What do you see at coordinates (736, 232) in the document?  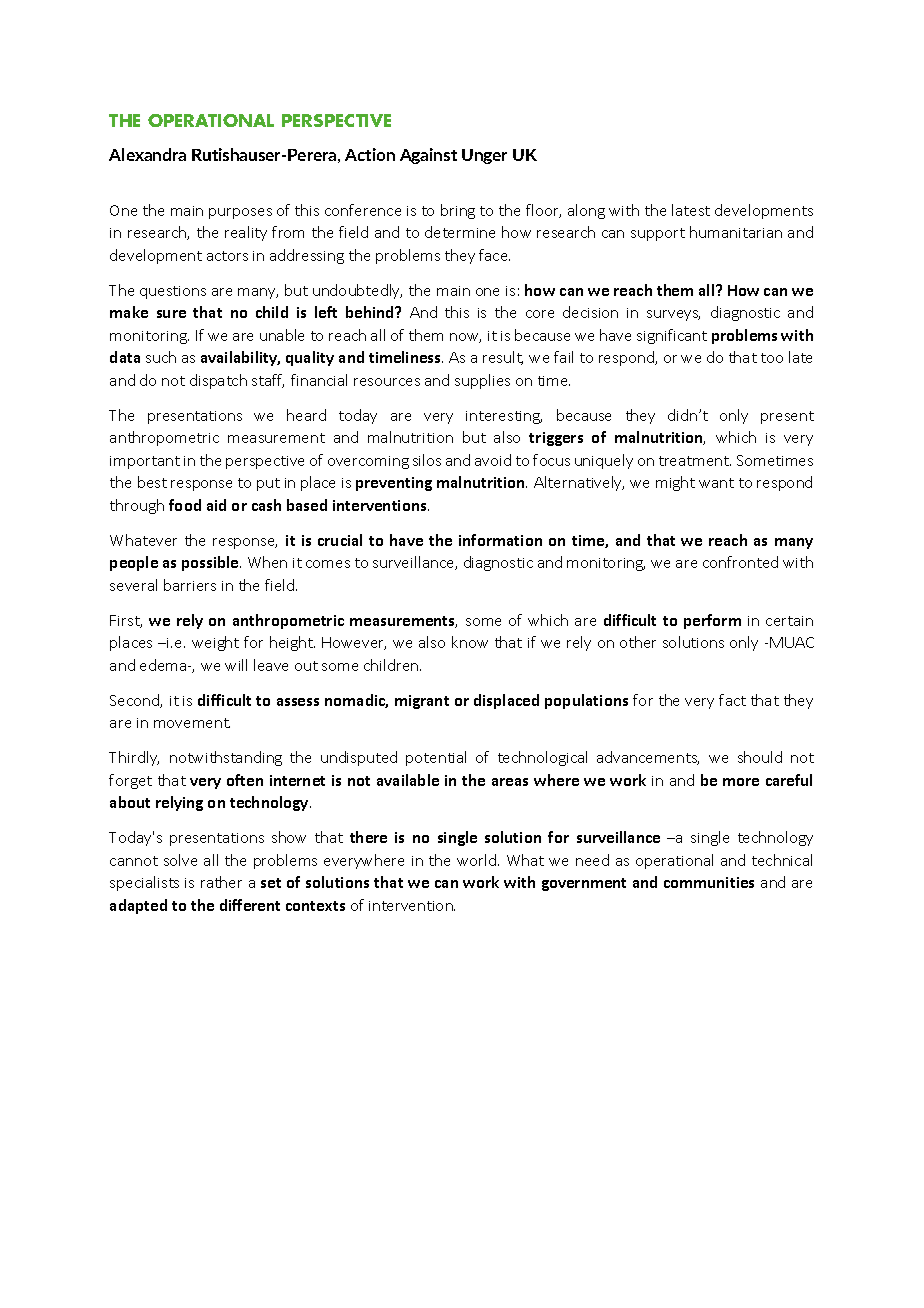 I see `humanitarian` at bounding box center [736, 232].
